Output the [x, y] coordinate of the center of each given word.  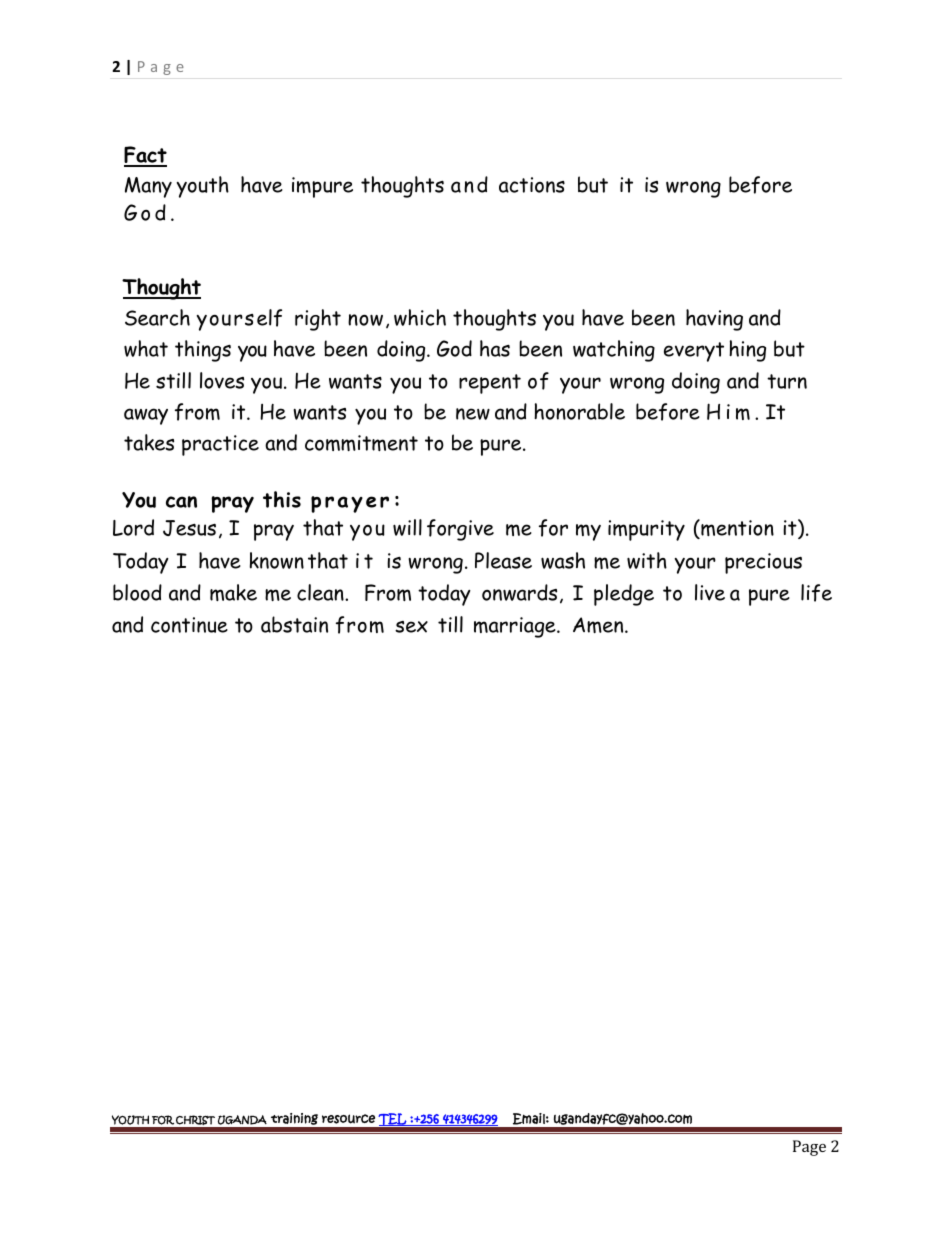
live [710, 592]
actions [532, 185]
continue [189, 625]
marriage [516, 627]
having [714, 320]
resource [348, 1119]
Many [148, 187]
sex [411, 627]
